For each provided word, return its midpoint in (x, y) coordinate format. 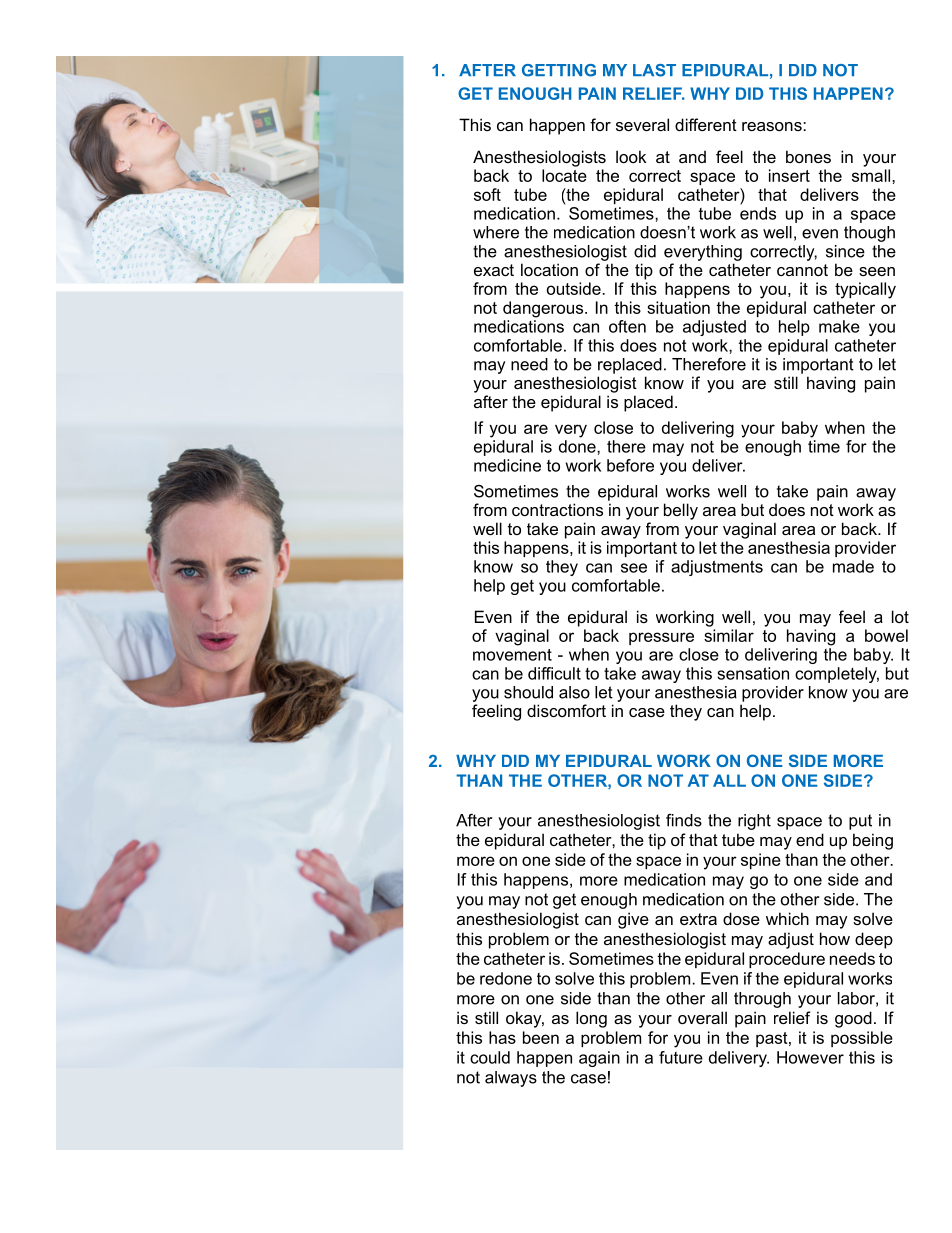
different (706, 124)
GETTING (559, 70)
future (681, 1057)
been (541, 1037)
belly (681, 511)
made (853, 566)
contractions (557, 509)
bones (808, 156)
